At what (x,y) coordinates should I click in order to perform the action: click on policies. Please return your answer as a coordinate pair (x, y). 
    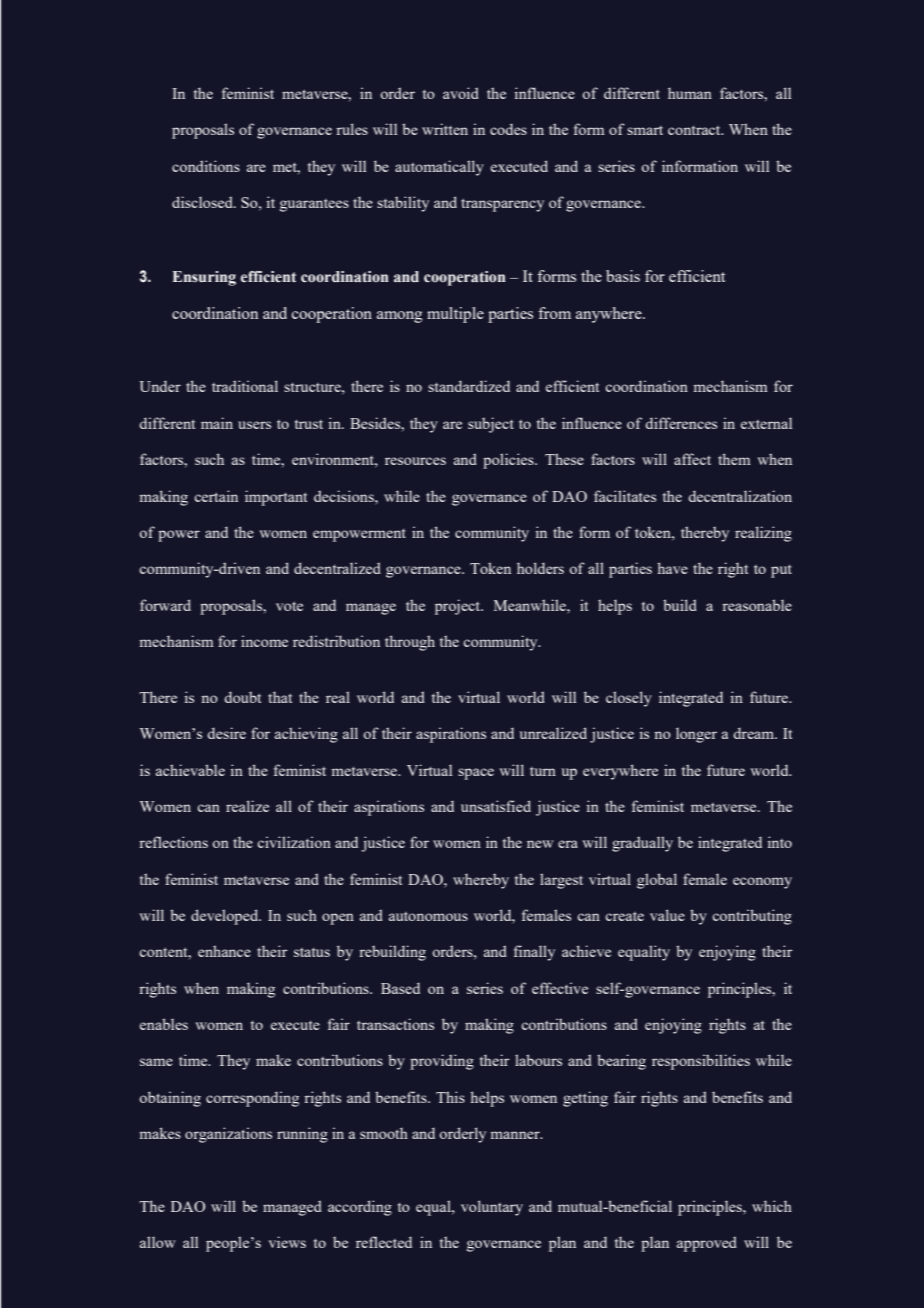
    Looking at the image, I should click on (509, 461).
